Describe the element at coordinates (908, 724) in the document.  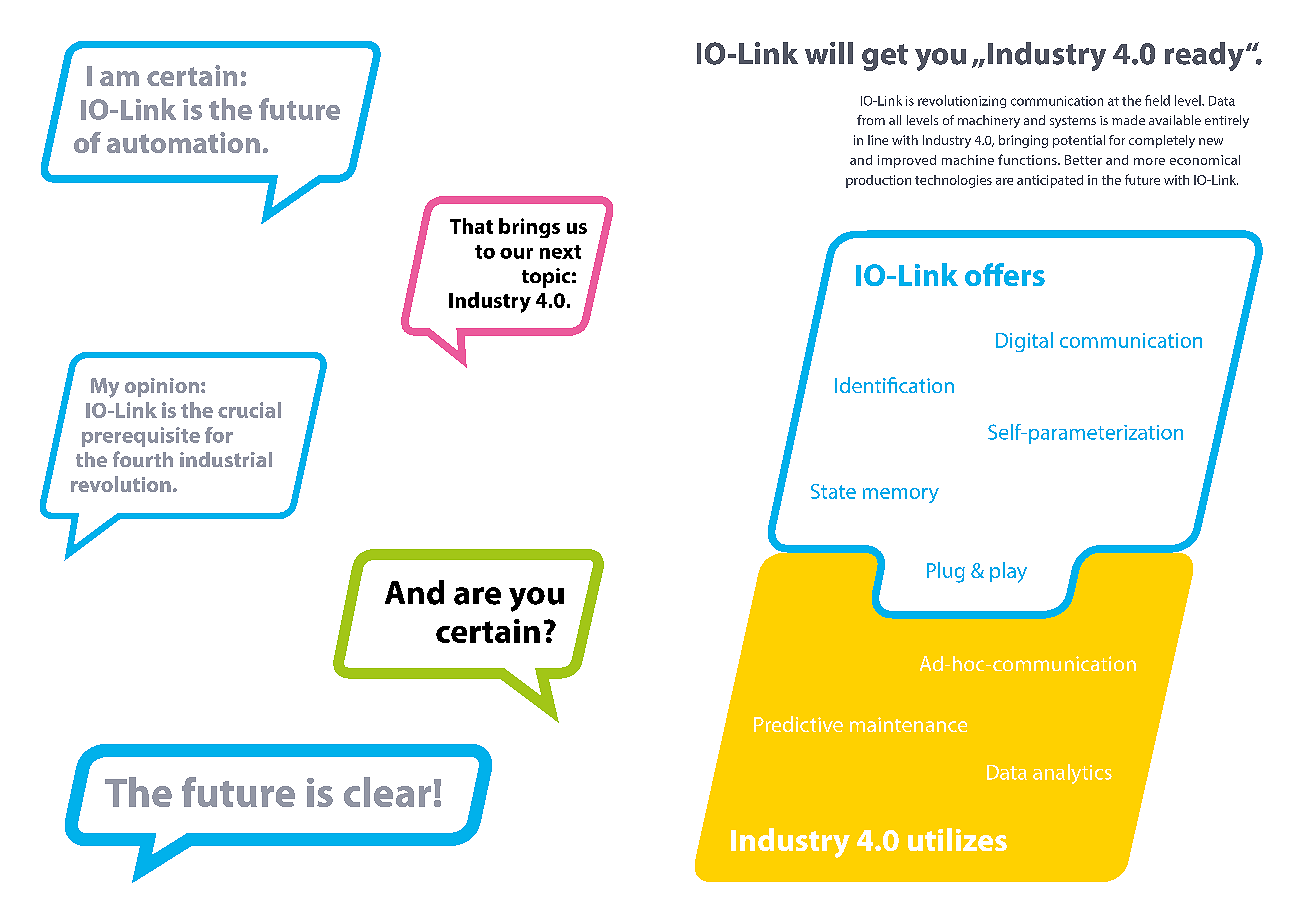
I see `maintenance` at that location.
